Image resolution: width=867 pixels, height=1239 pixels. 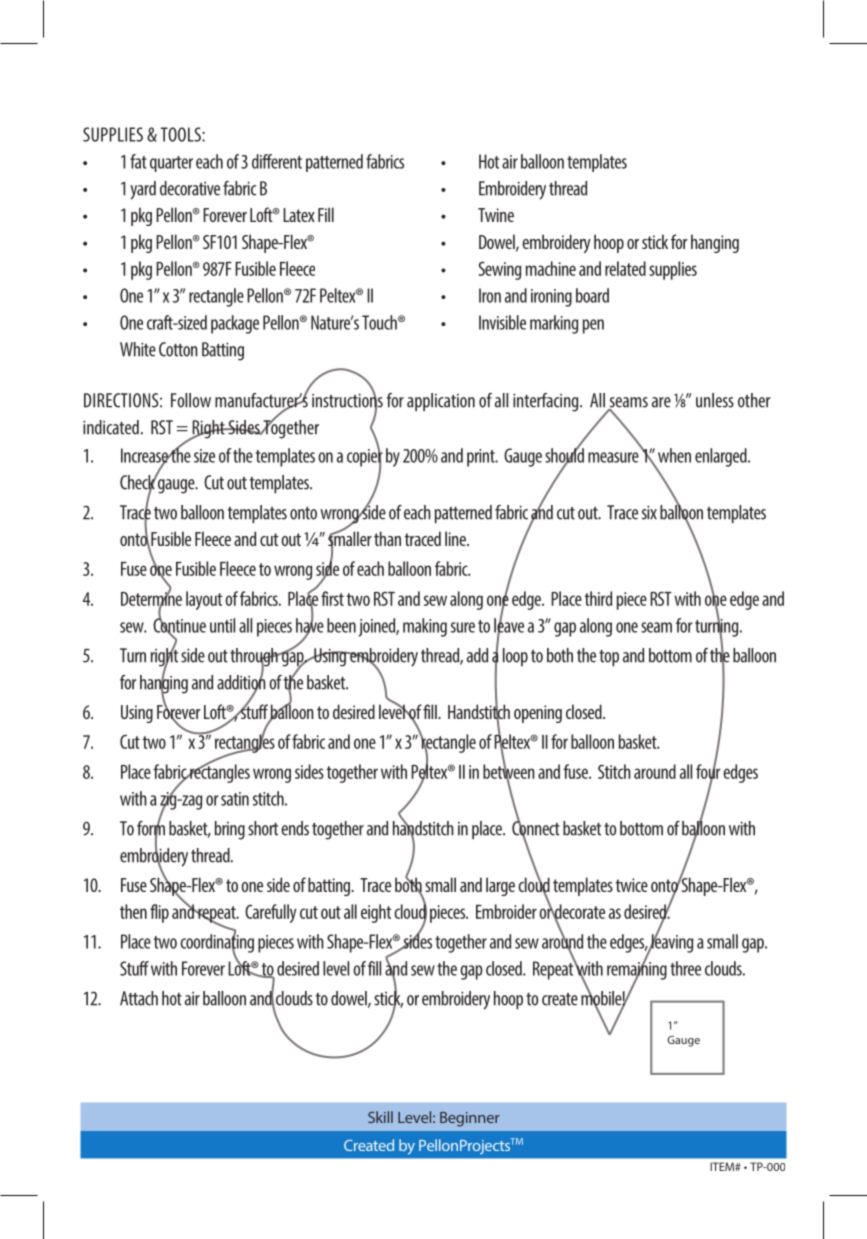 I want to click on three, so click(x=685, y=968).
